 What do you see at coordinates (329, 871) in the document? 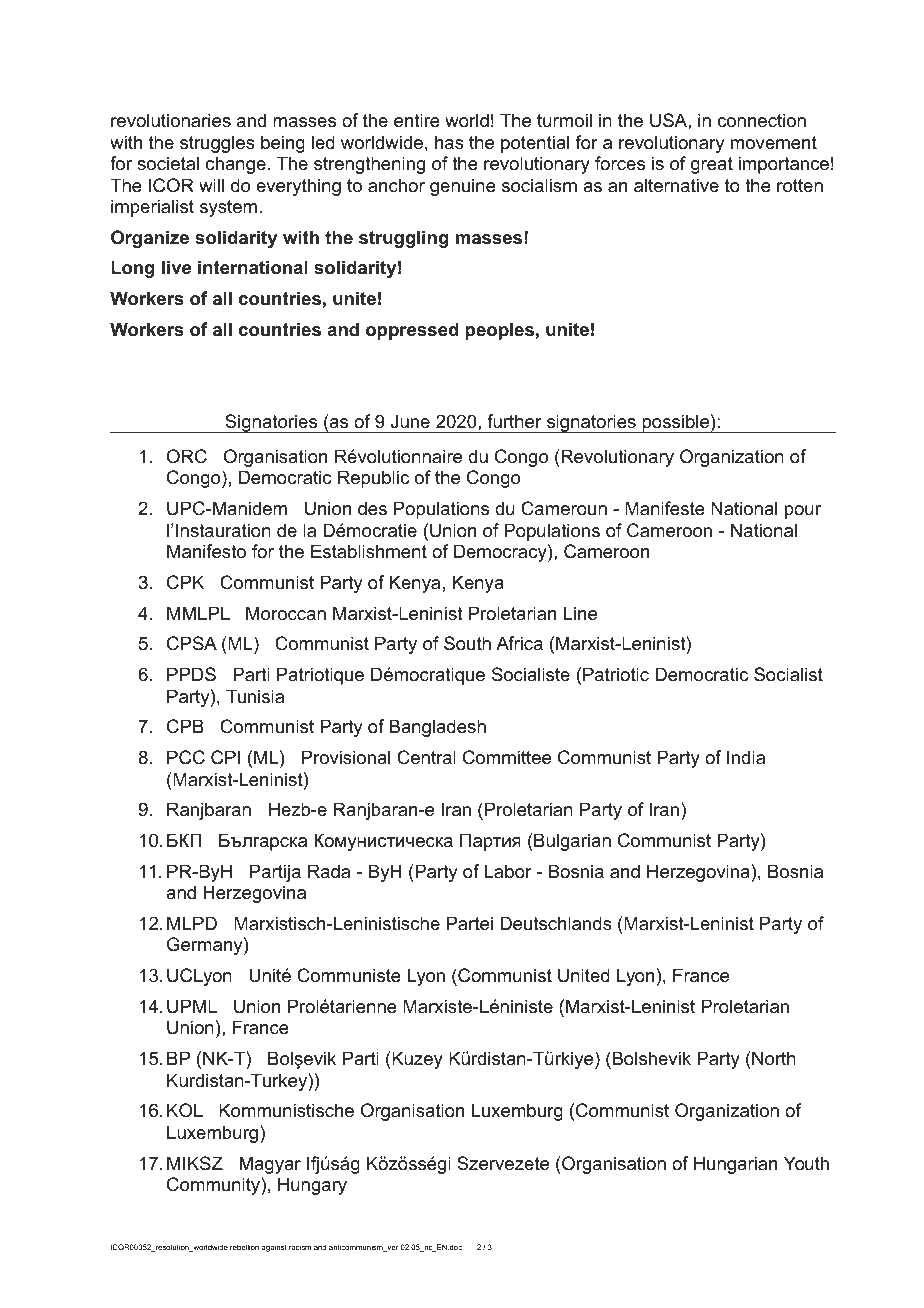
I see `Rada` at bounding box center [329, 871].
